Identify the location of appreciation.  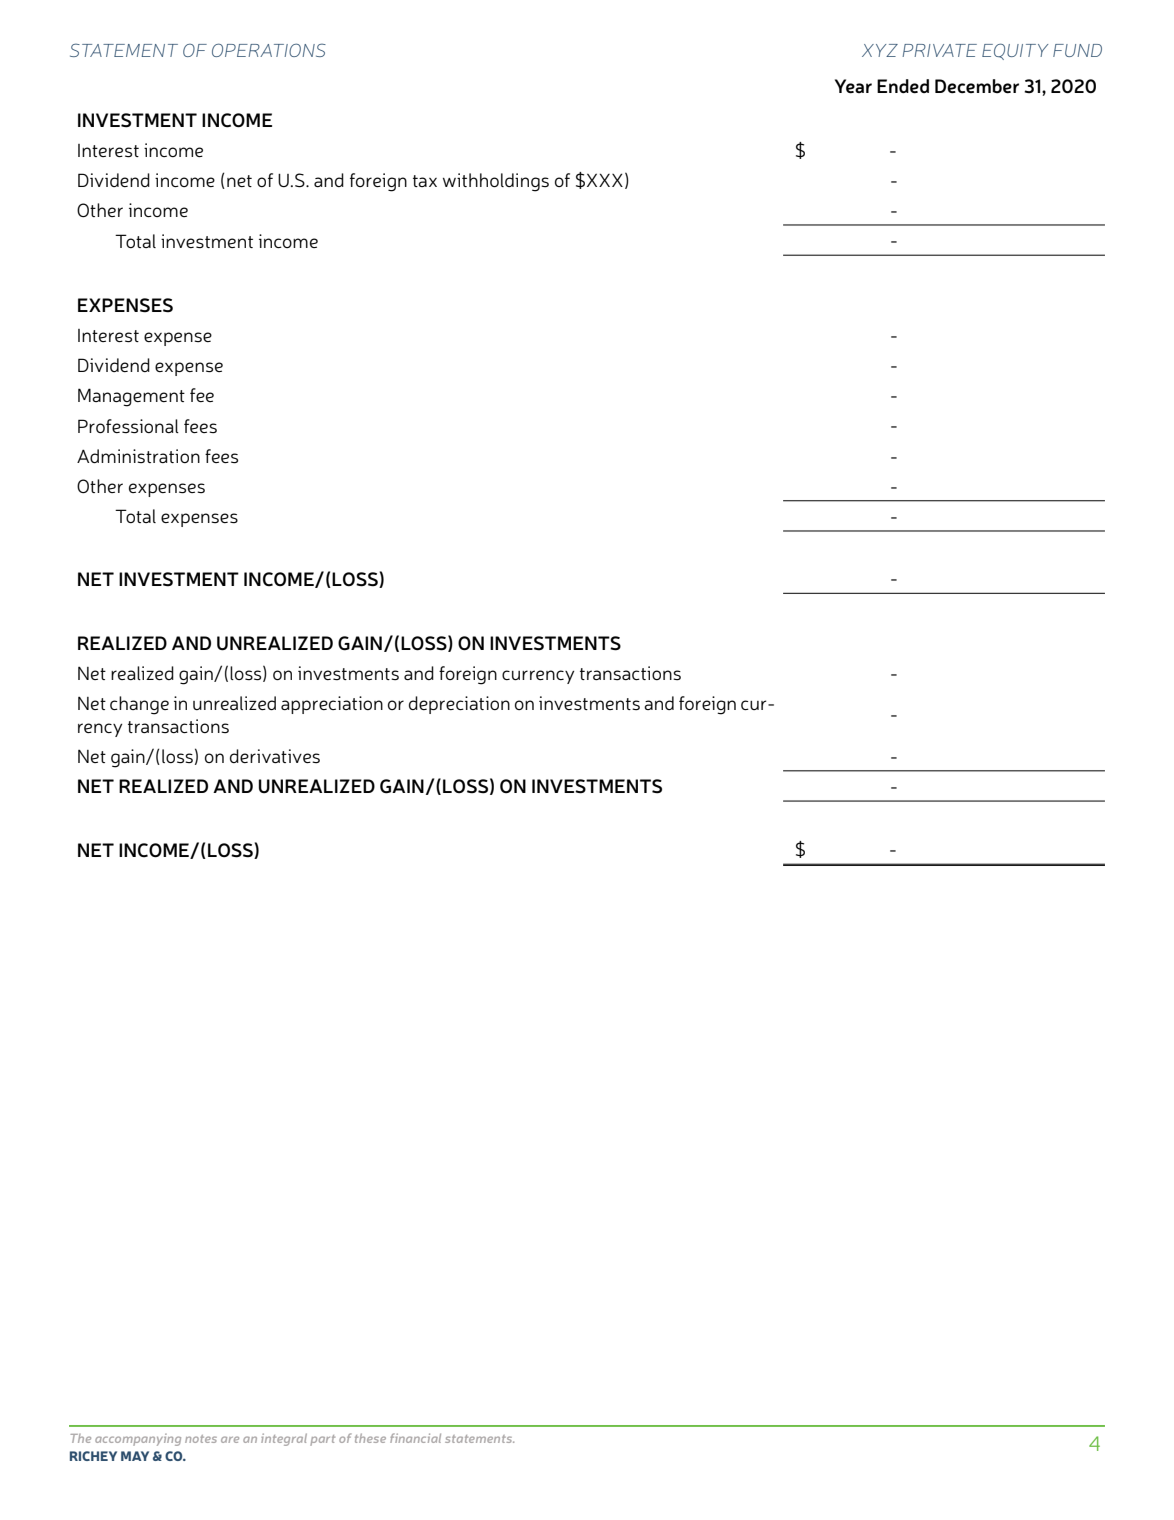
(332, 705).
